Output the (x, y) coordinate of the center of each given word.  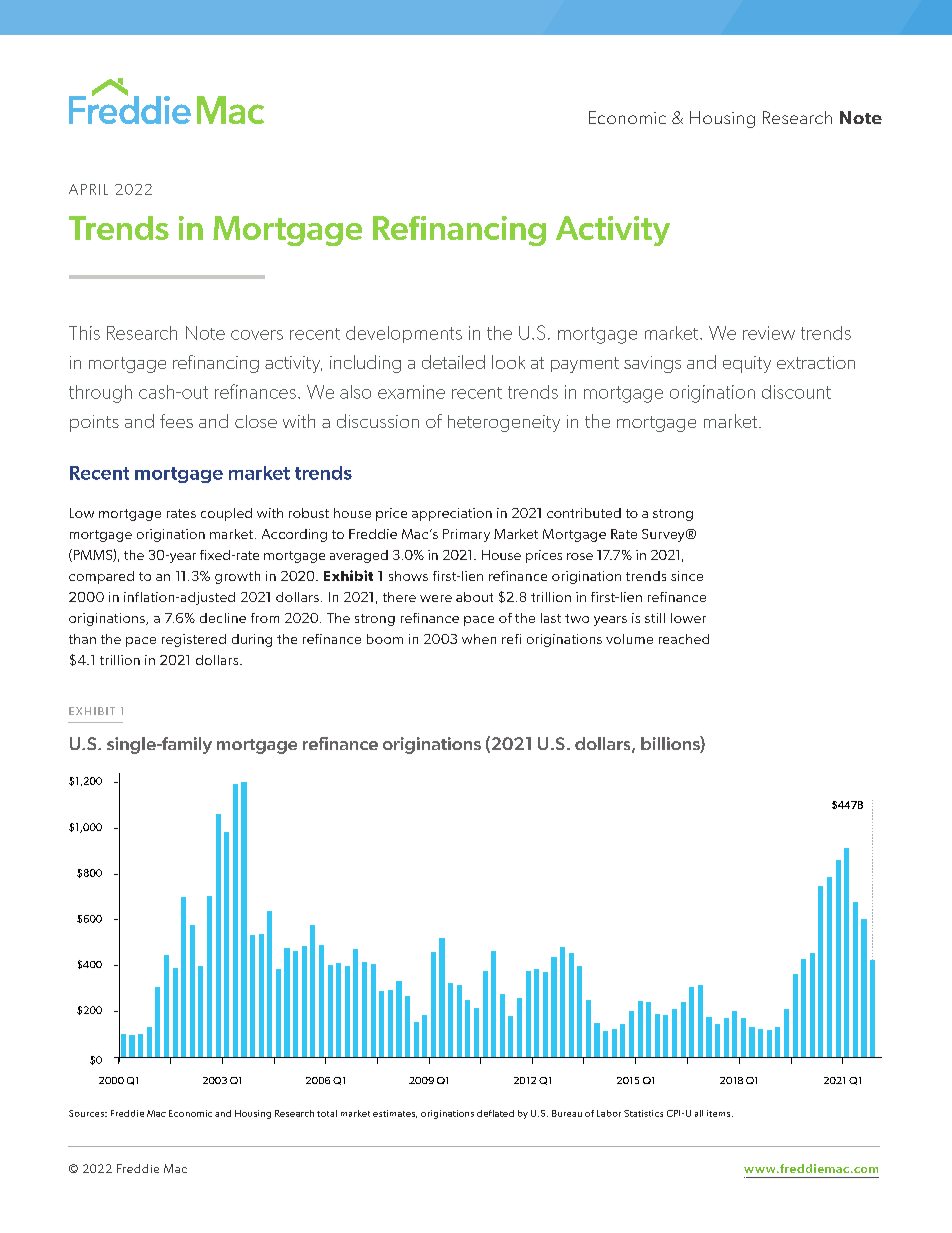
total (327, 1113)
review (769, 333)
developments (404, 334)
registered (194, 640)
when (479, 639)
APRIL (88, 189)
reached (684, 639)
